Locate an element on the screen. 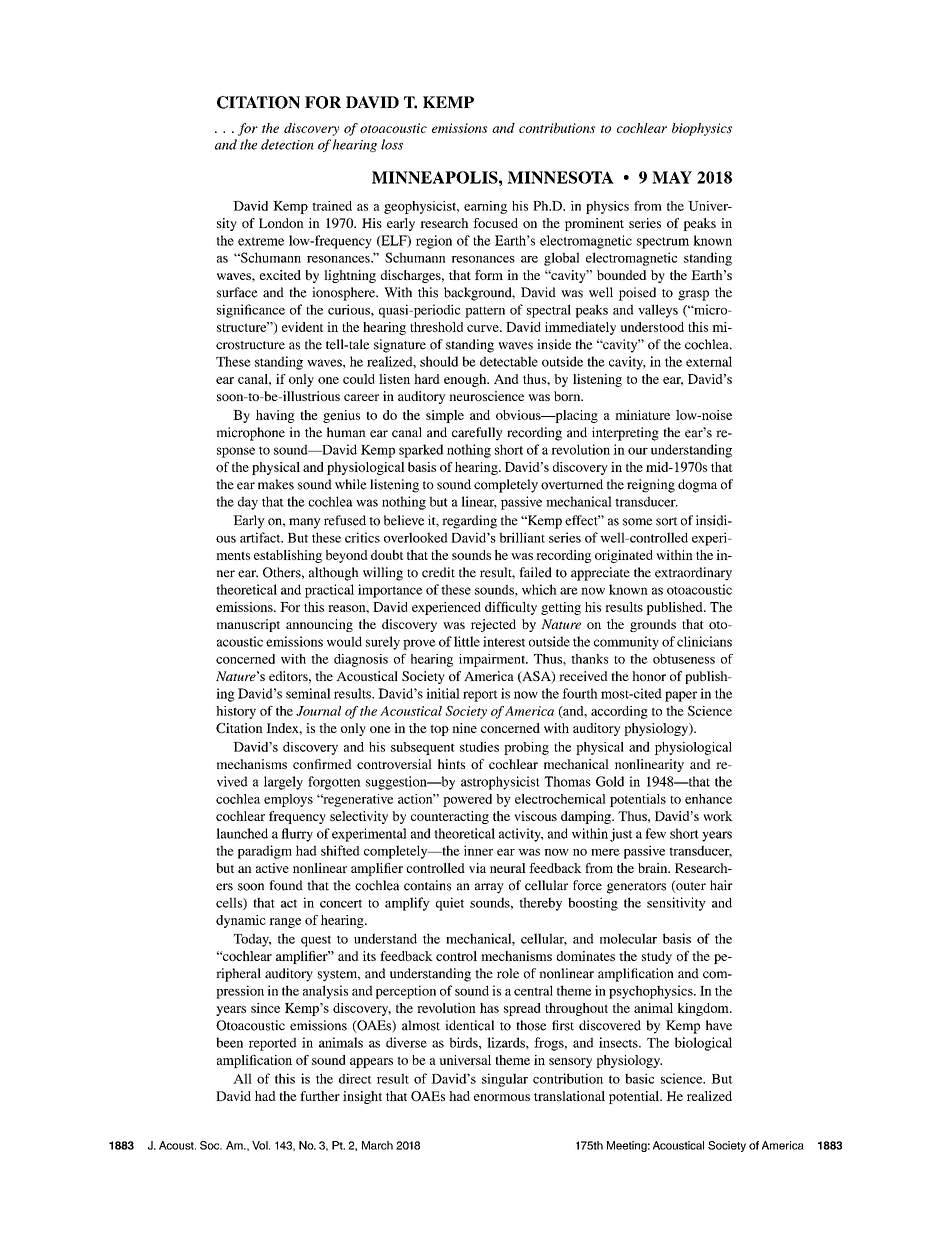  detection is located at coordinates (287, 144).
